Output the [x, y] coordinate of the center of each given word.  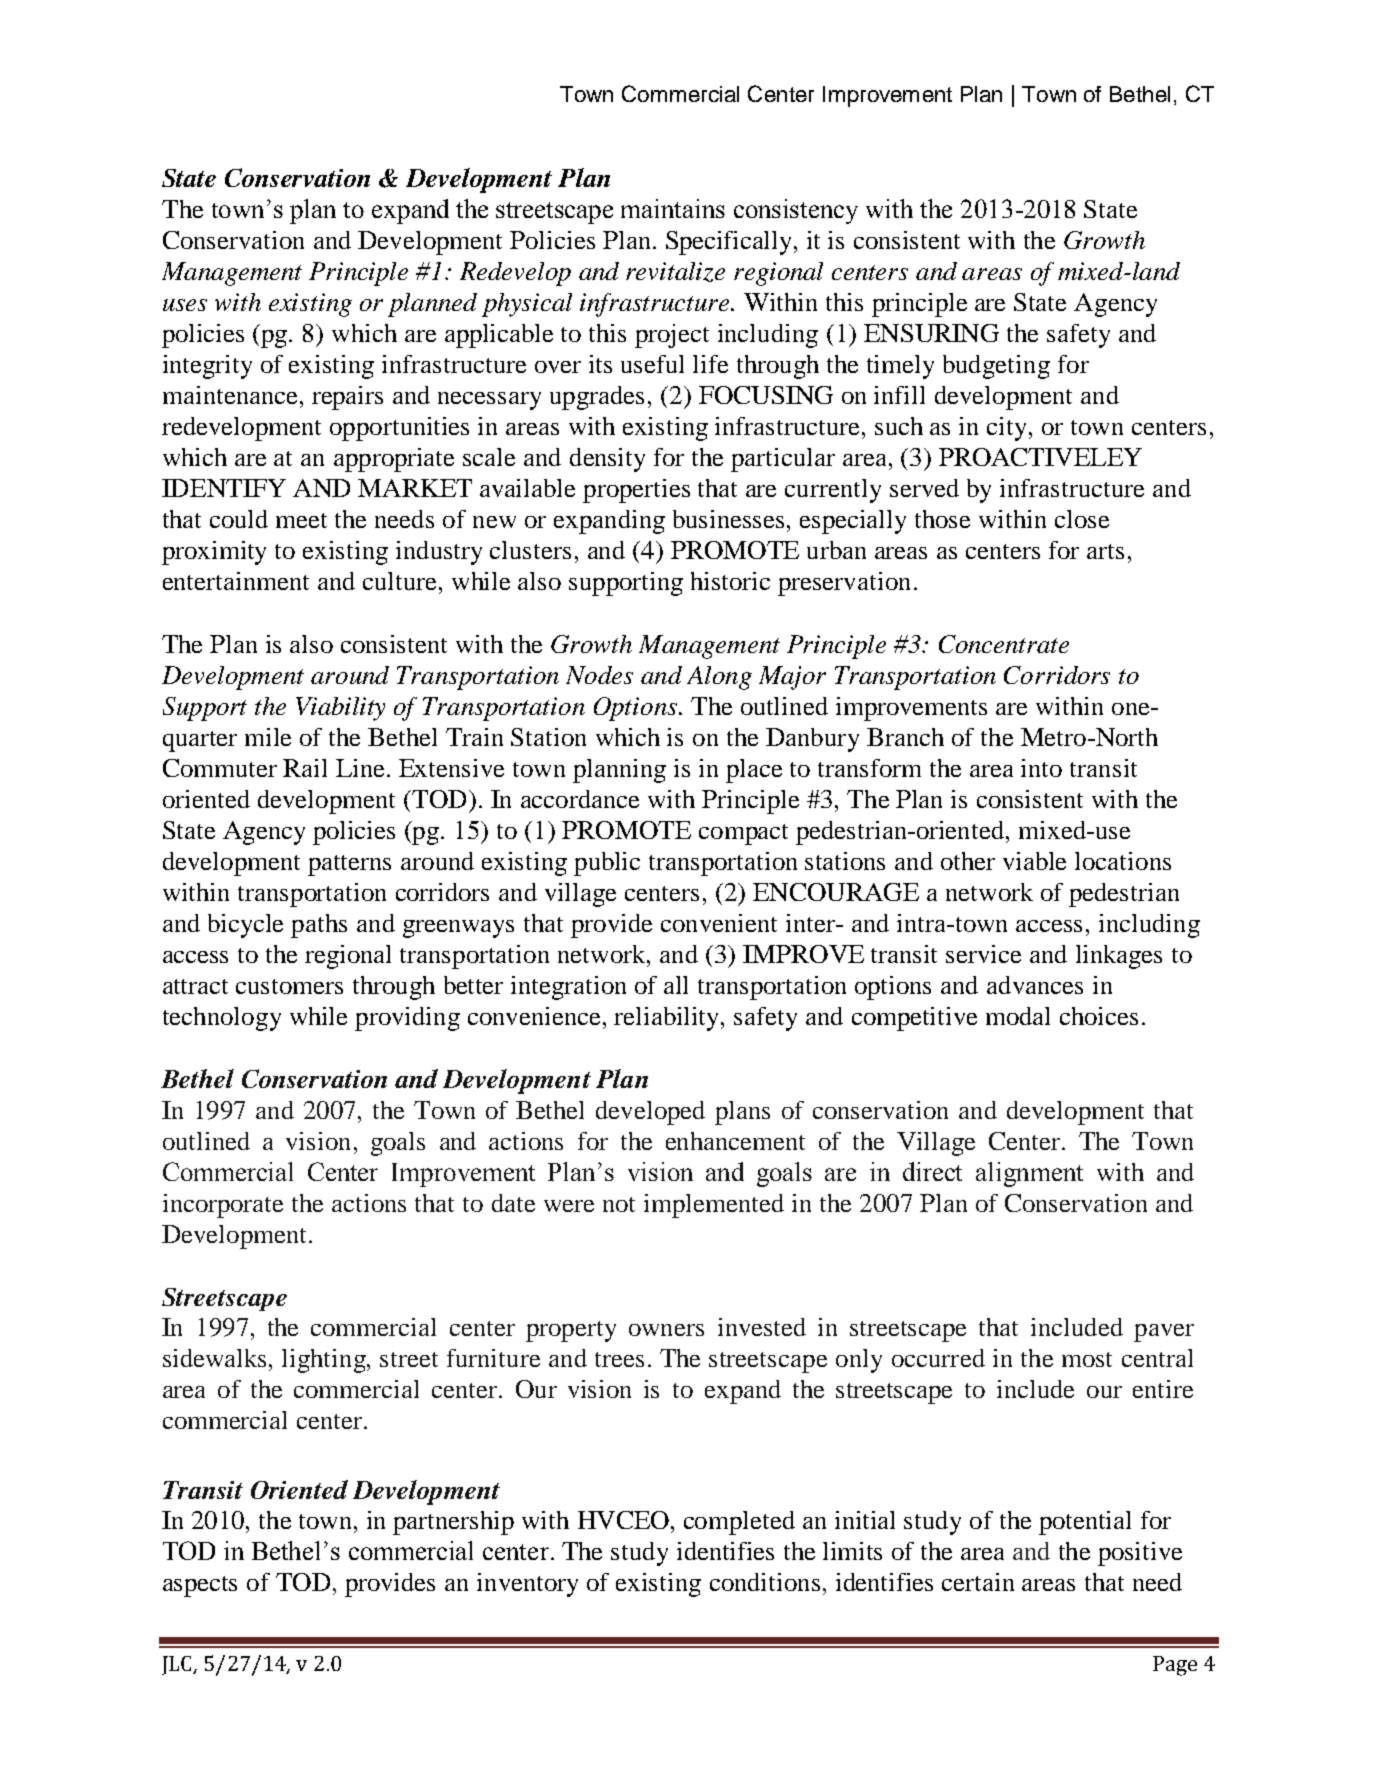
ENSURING [931, 333]
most [1087, 1359]
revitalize [675, 272]
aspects [200, 1586]
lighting [325, 1361]
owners [666, 1330]
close [1082, 519]
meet [301, 520]
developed [650, 1113]
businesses [730, 519]
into [1041, 768]
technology [222, 1019]
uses [185, 305]
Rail [305, 768]
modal [1018, 1016]
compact [743, 834]
